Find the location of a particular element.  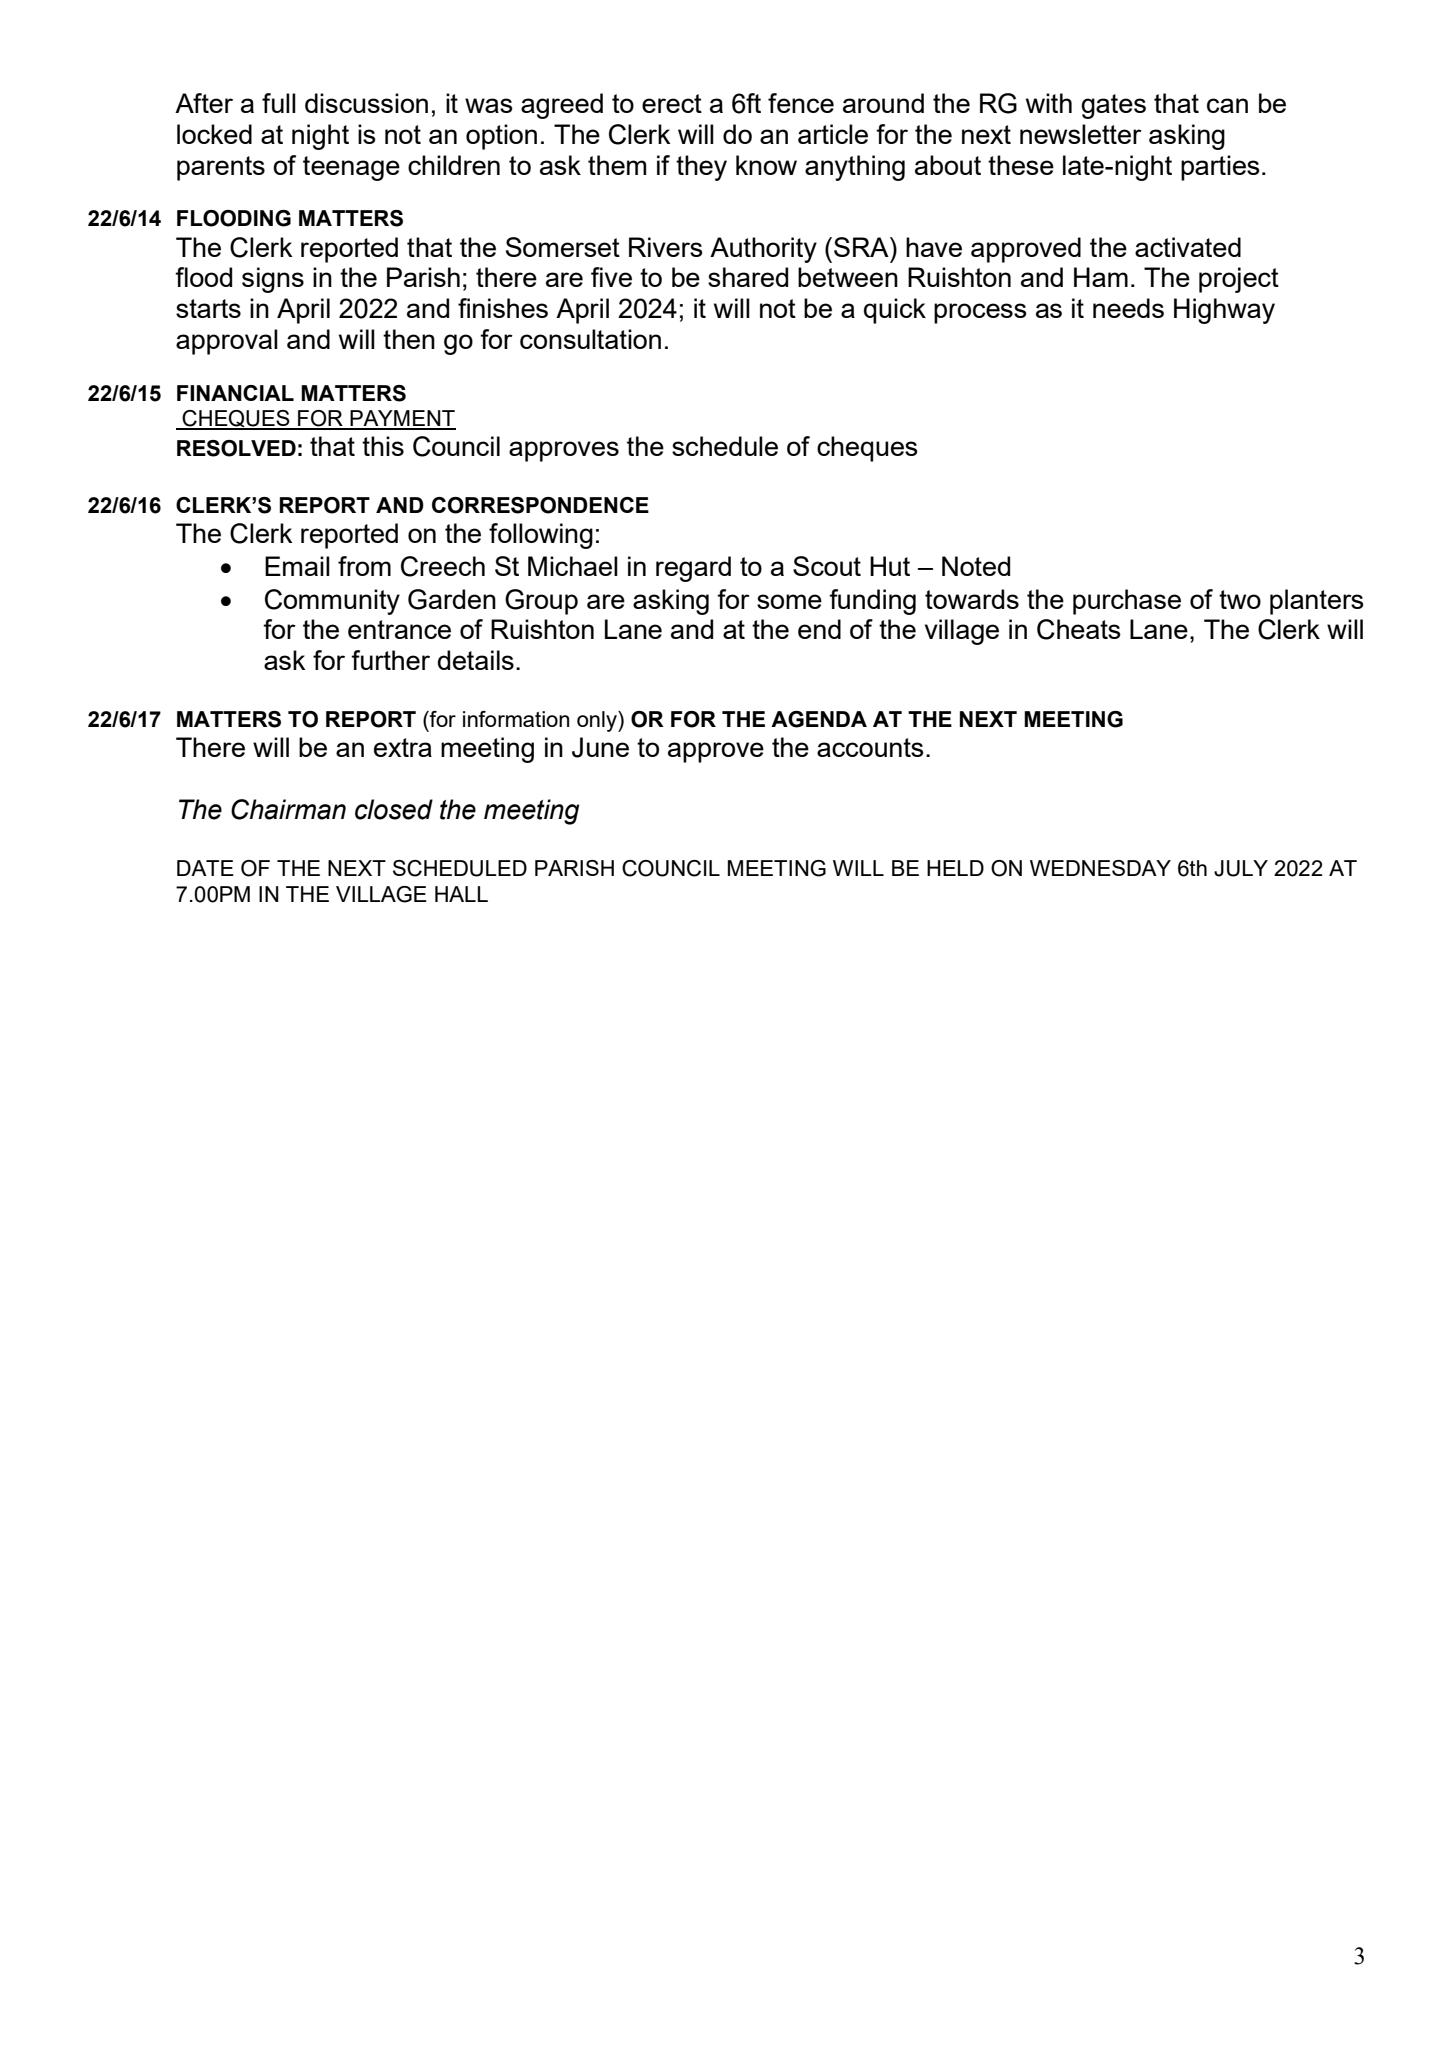

article is located at coordinates (833, 134).
